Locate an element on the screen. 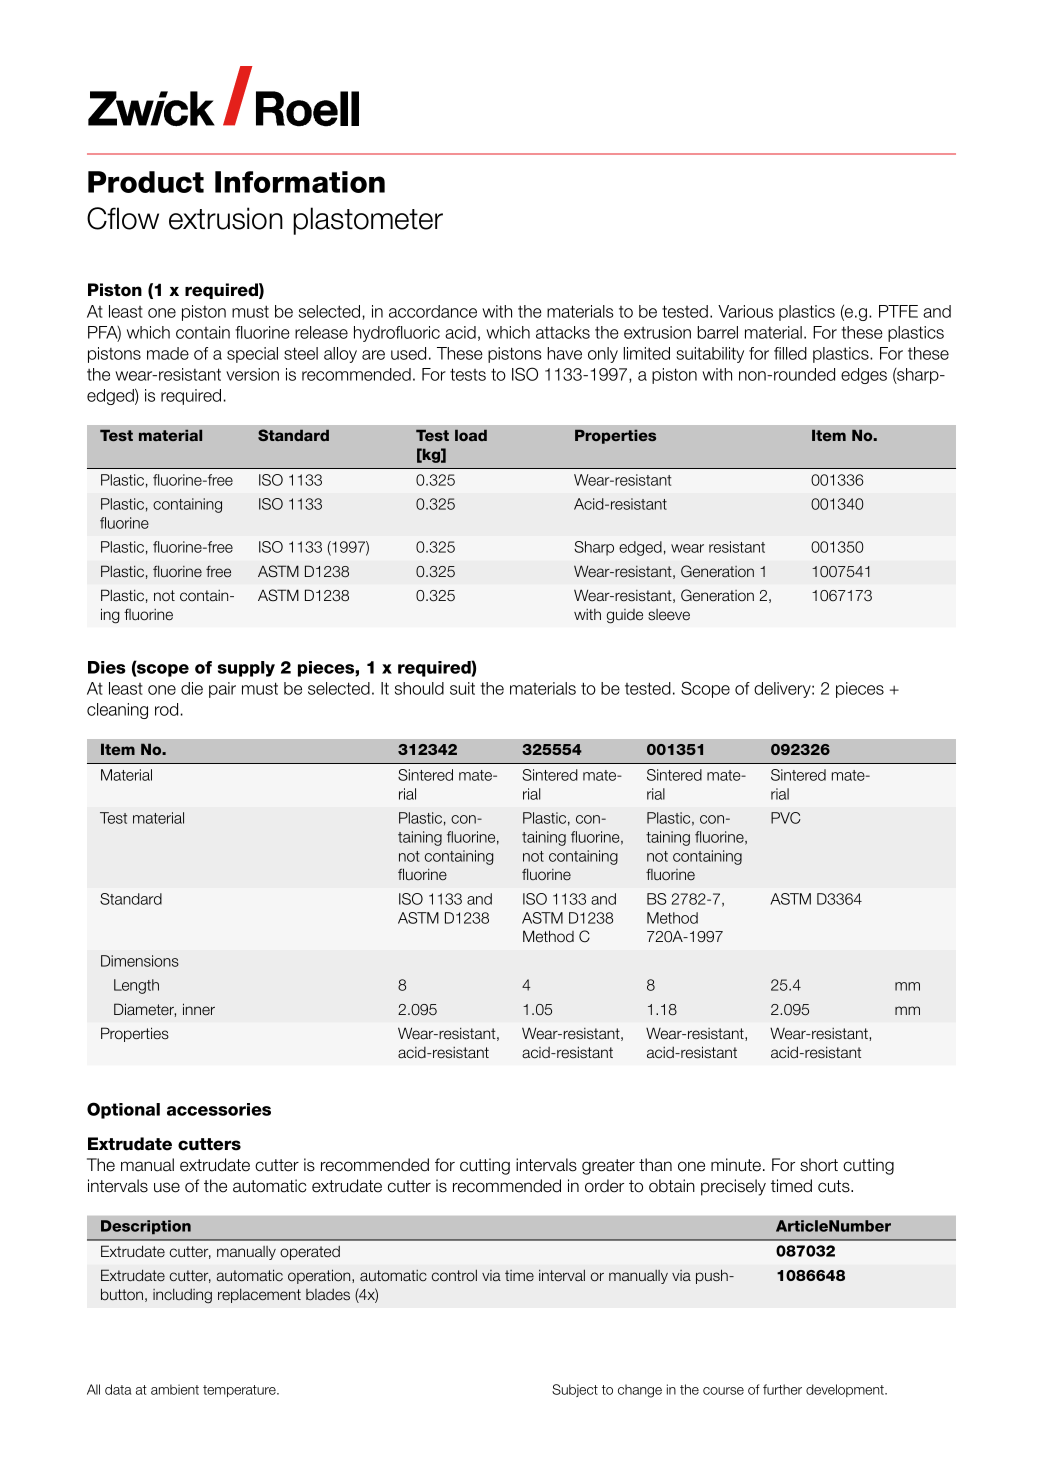 Image resolution: width=1043 pixels, height=1475 pixels. version is located at coordinates (252, 374).
